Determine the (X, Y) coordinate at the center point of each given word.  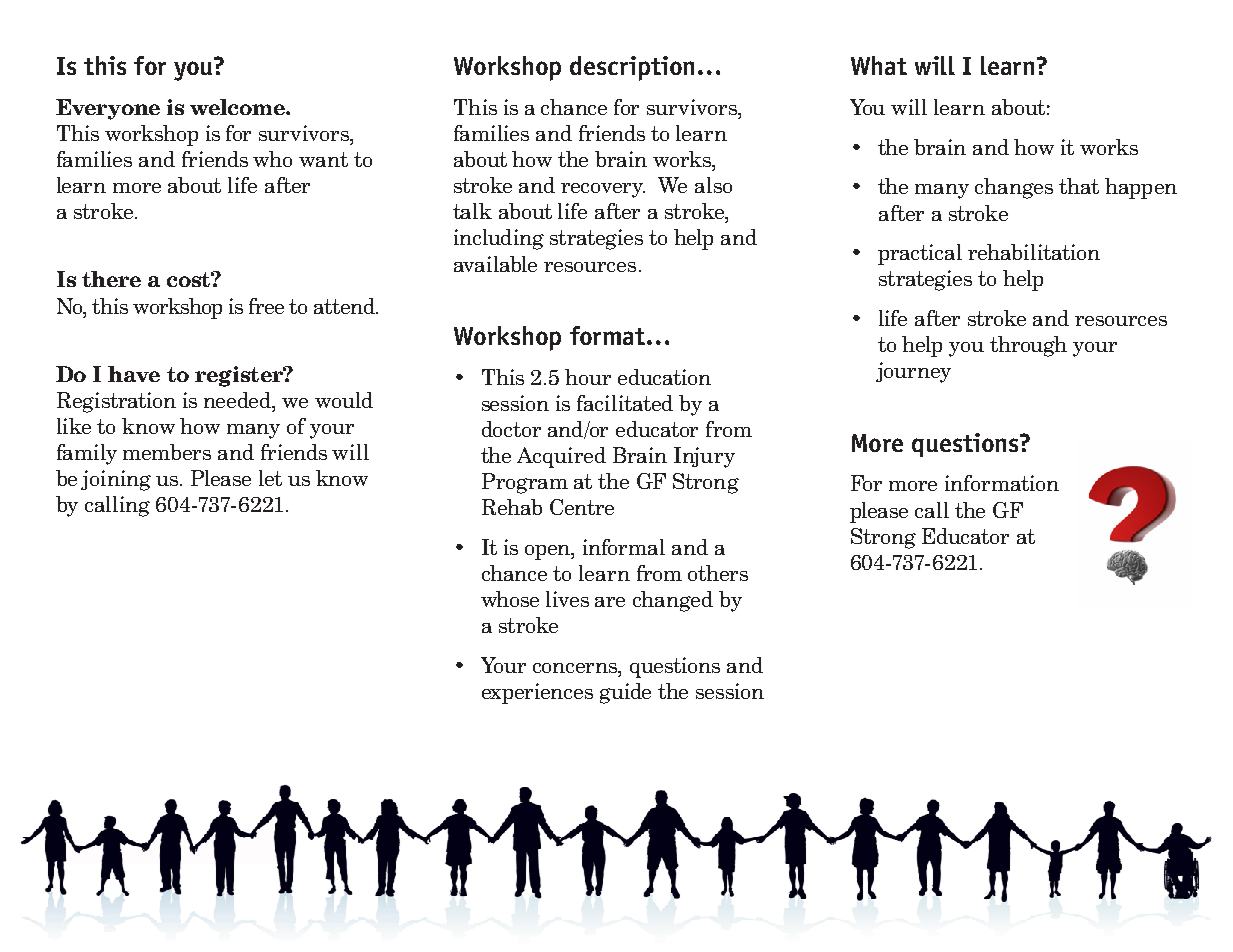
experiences (537, 693)
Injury (704, 457)
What (879, 65)
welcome (238, 107)
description (632, 68)
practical (920, 254)
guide (625, 693)
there (111, 279)
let (270, 478)
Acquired (561, 457)
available (495, 264)
